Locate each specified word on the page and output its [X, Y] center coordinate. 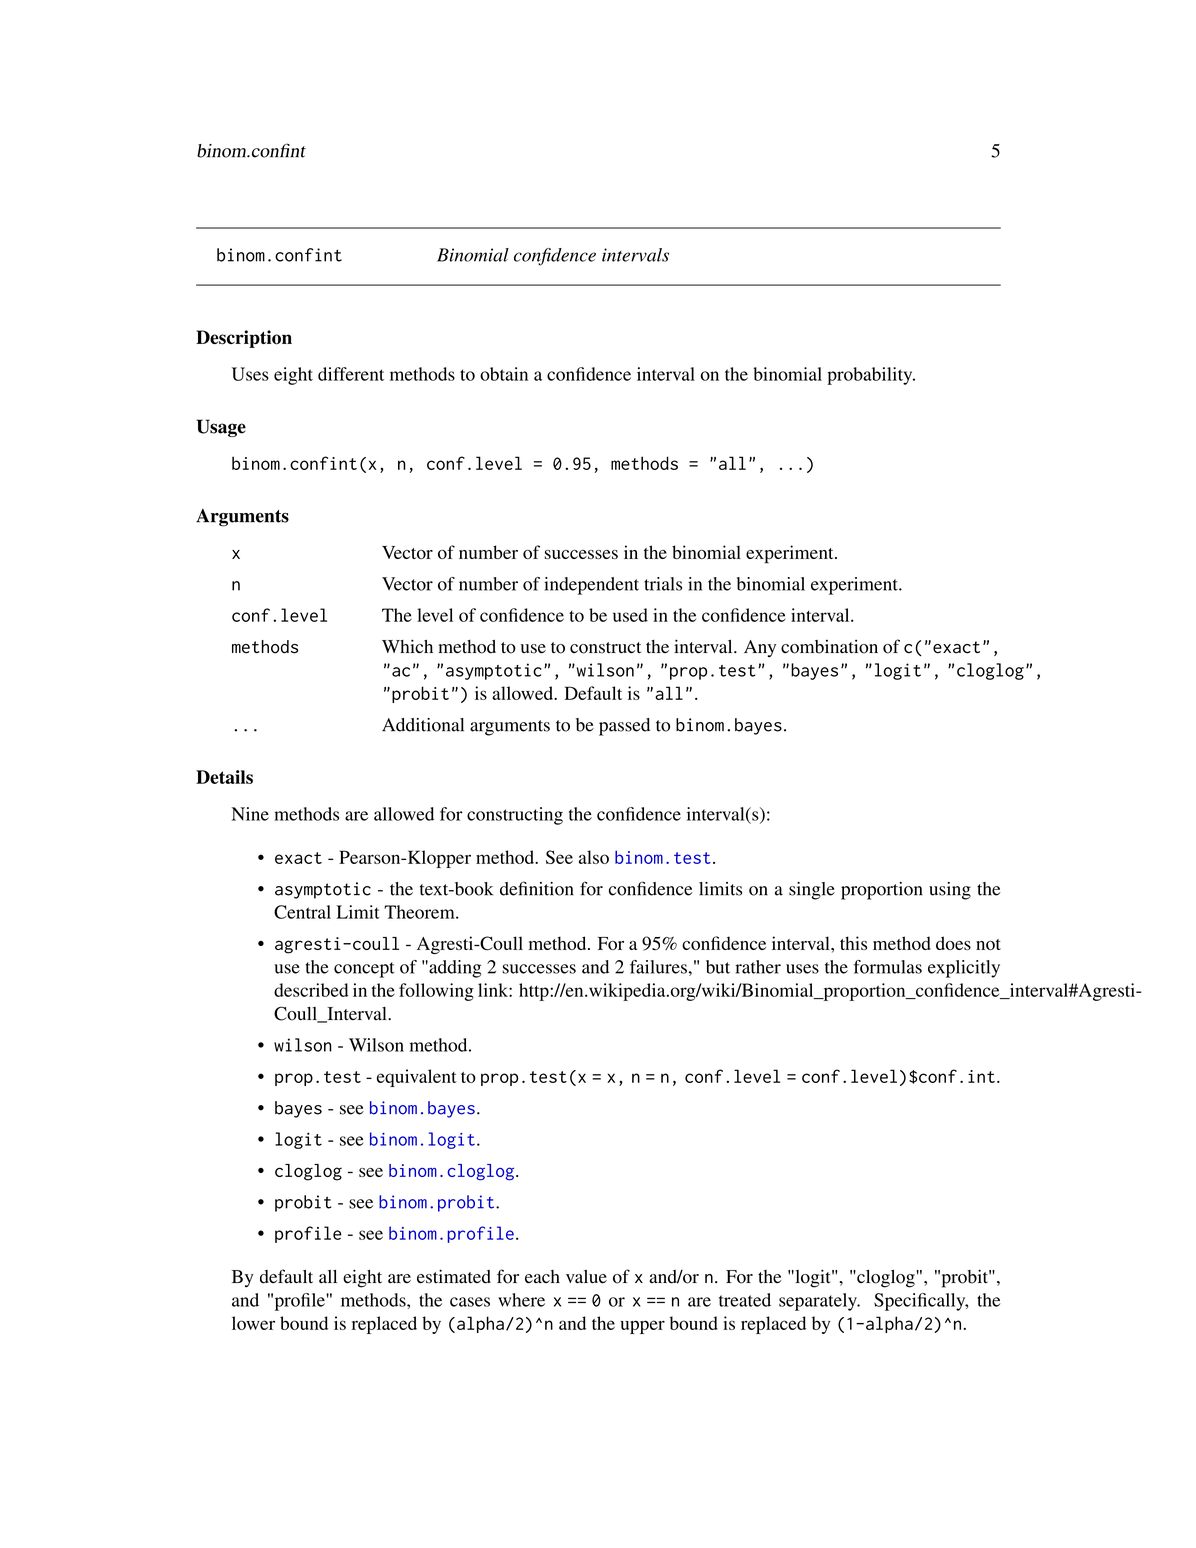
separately [819, 1302]
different [351, 374]
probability [871, 376]
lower [253, 1323]
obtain [504, 374]
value [586, 1277]
